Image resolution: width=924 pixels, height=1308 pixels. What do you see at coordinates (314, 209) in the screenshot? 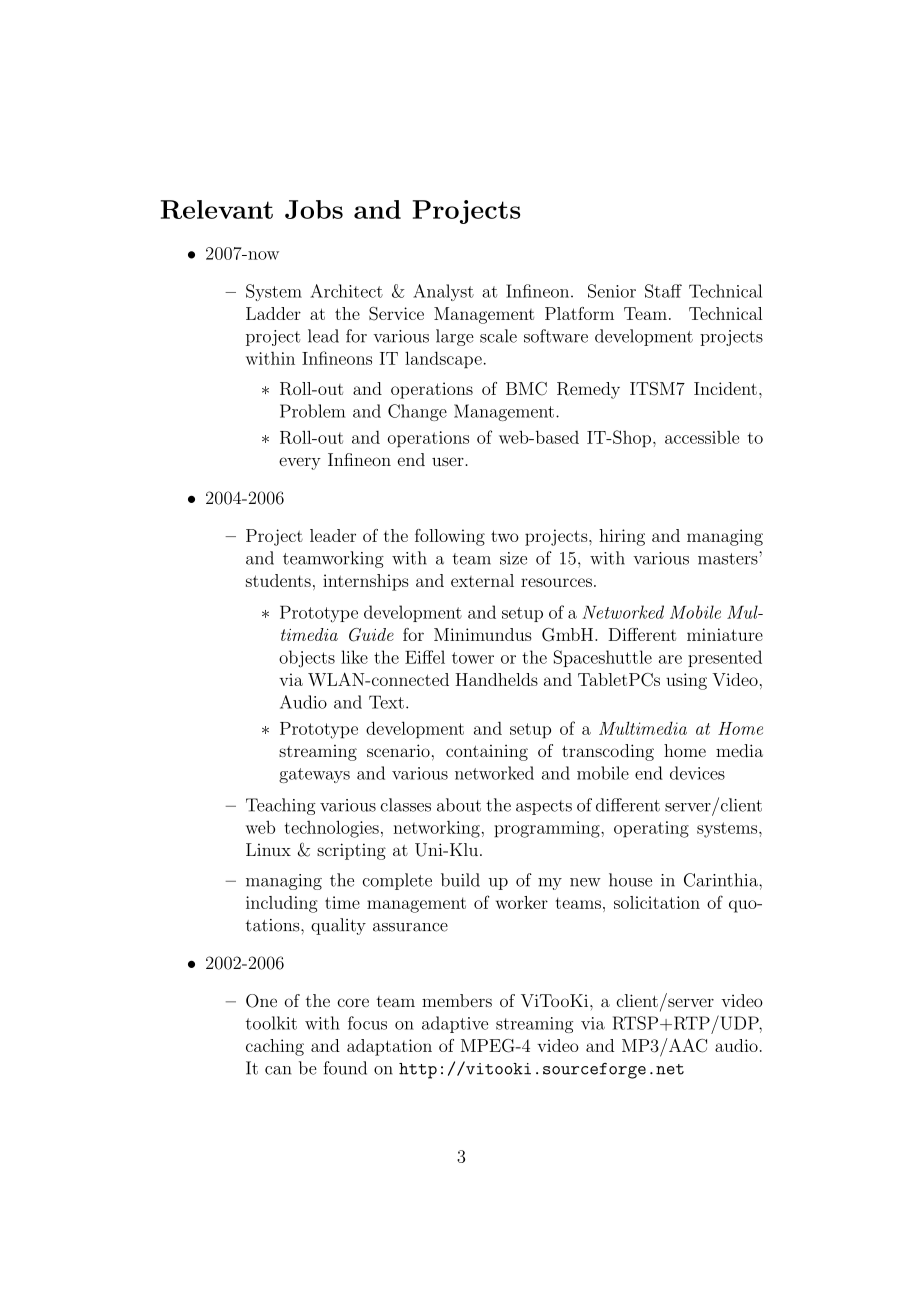
I see `Jobs` at bounding box center [314, 209].
